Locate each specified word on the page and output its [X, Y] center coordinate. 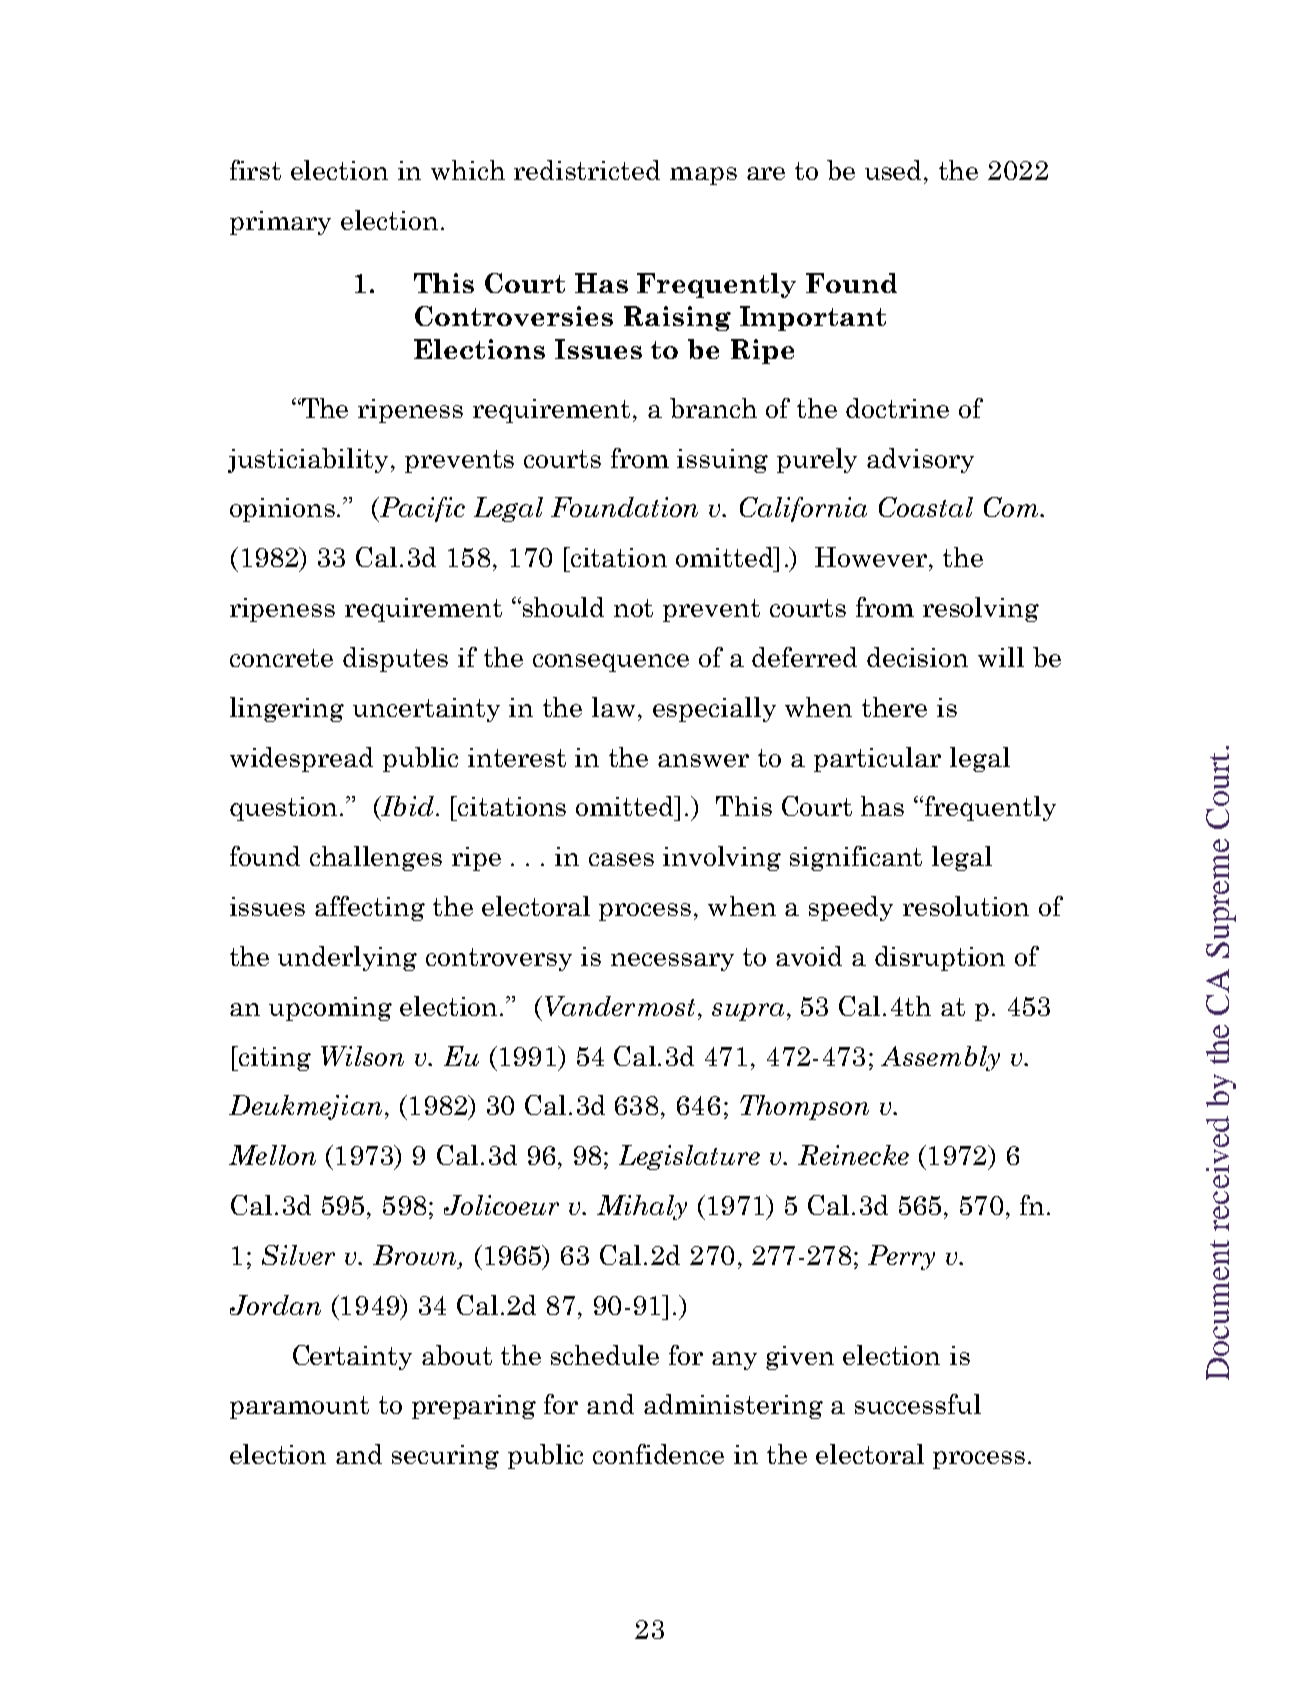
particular [877, 759]
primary [280, 223]
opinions [284, 510]
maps [703, 176]
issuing [722, 461]
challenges [376, 858]
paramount [299, 1407]
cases [621, 859]
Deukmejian [305, 1107]
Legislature [689, 1157]
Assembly [940, 1058]
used [895, 170]
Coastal [926, 507]
